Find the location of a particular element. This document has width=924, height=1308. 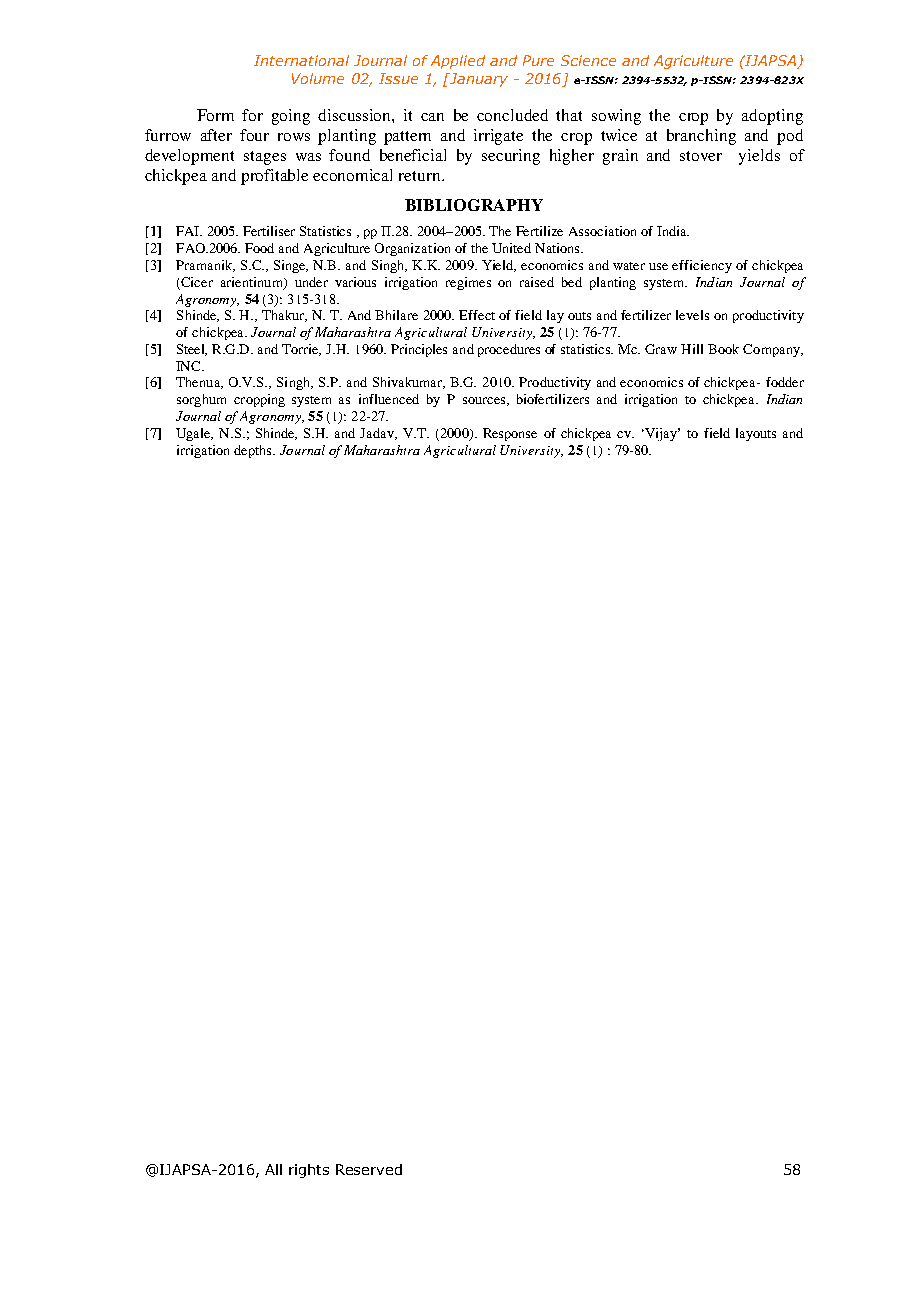

depths is located at coordinates (254, 451).
